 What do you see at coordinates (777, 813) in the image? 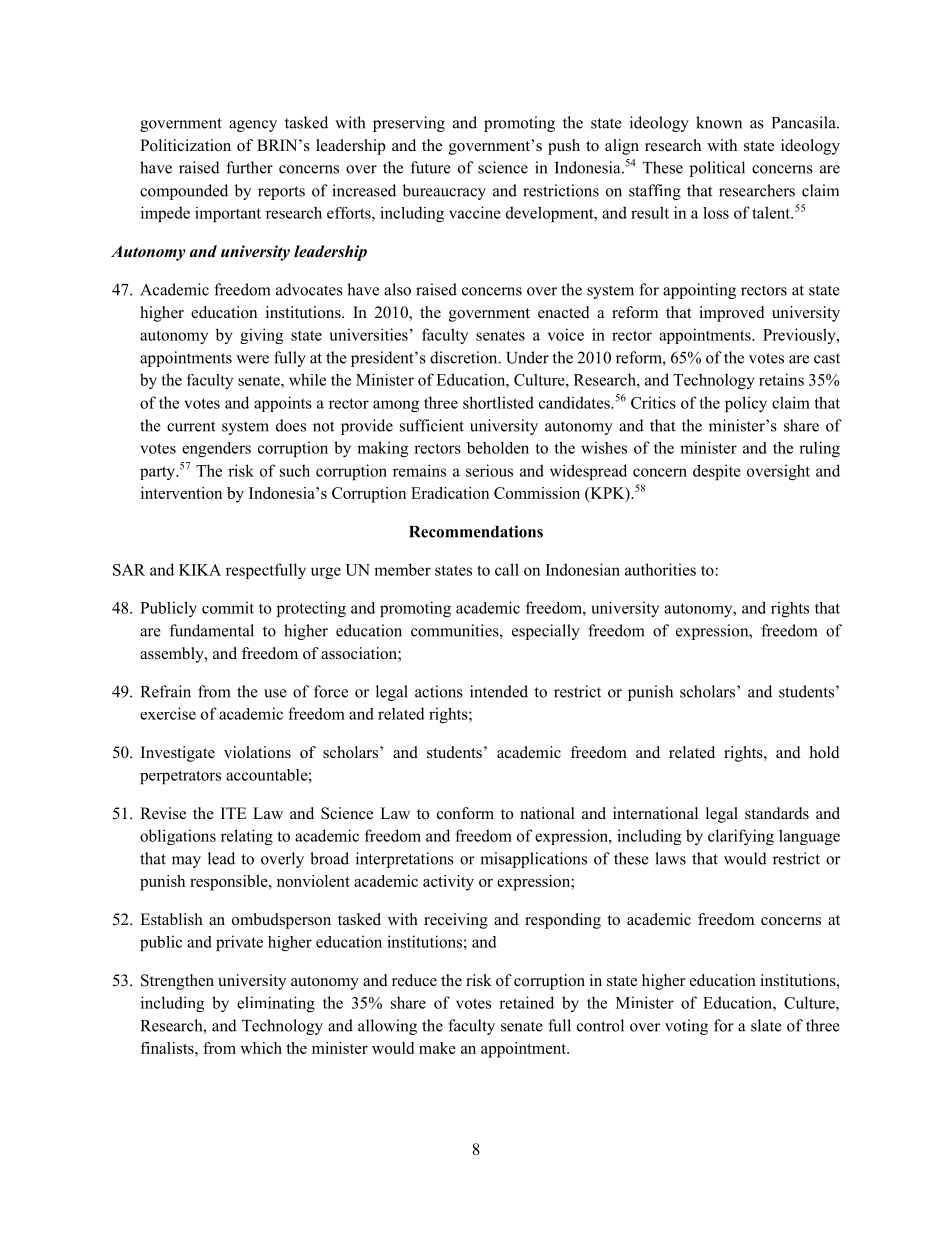
I see `standards` at bounding box center [777, 813].
